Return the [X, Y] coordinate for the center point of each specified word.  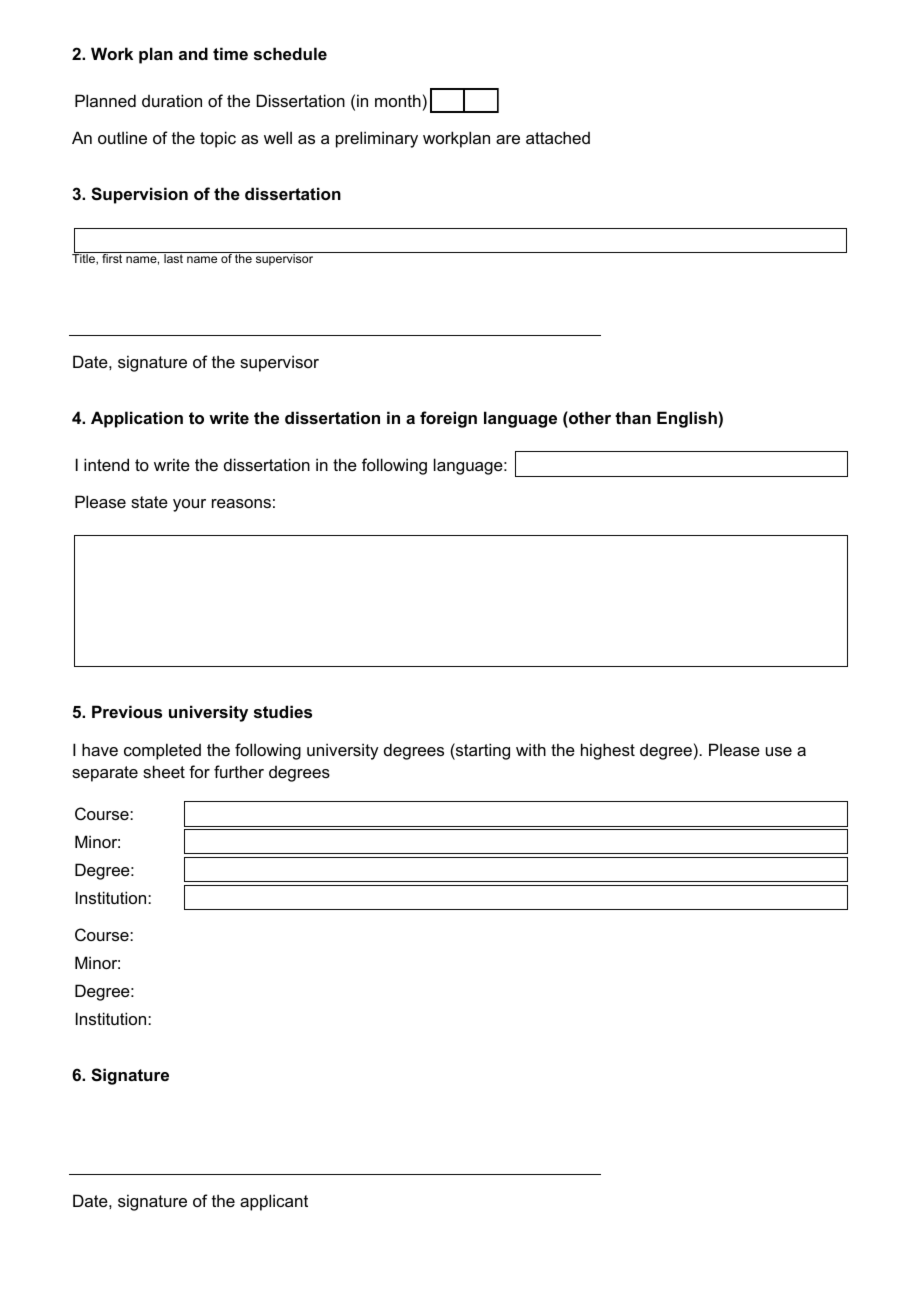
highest [608, 751]
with [531, 749]
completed [162, 751]
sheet [164, 771]
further [239, 771]
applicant [274, 1202]
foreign [448, 419]
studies [283, 711]
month [398, 100]
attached [558, 137]
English [687, 419]
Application [137, 419]
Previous [127, 711]
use [779, 751]
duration [172, 100]
